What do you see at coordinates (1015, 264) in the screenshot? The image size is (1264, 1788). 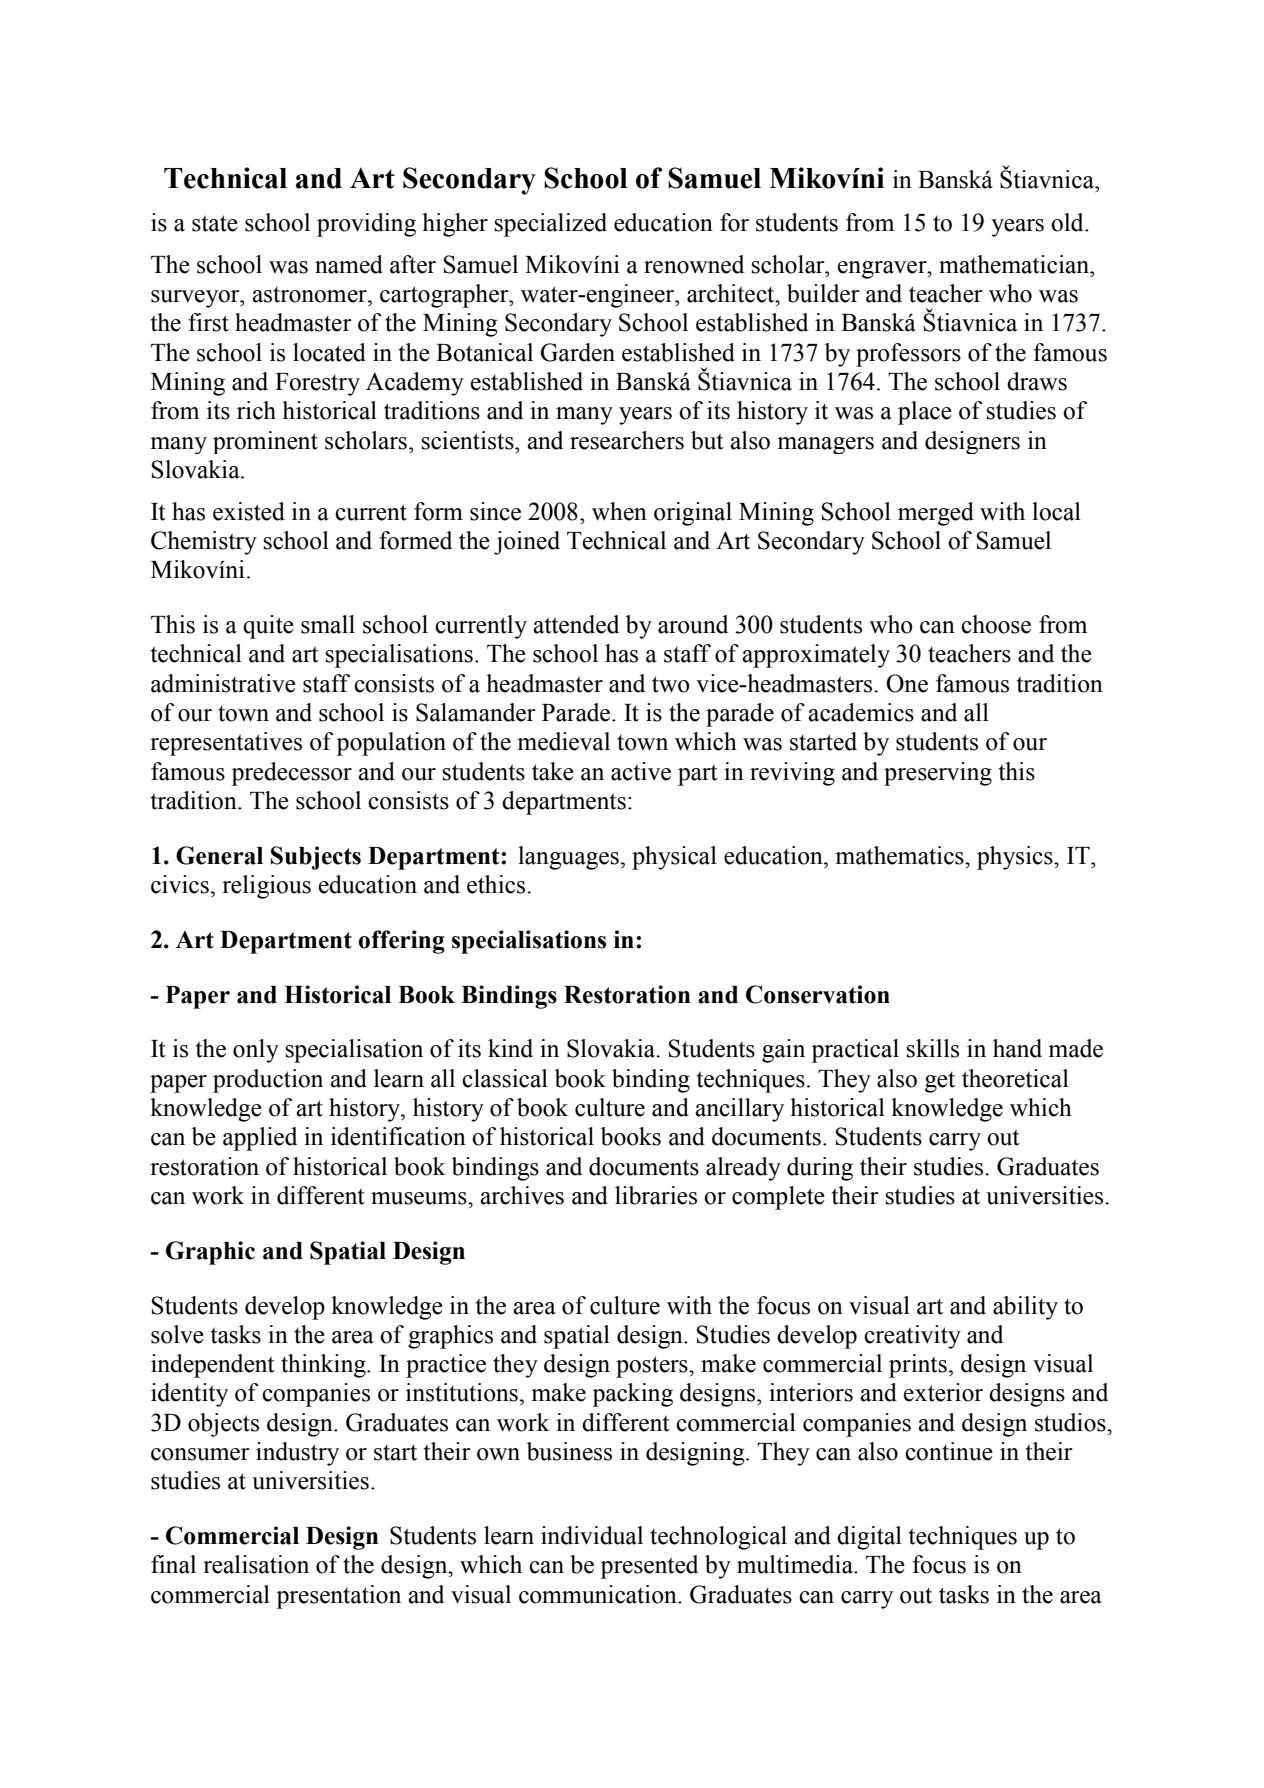 I see `mathematician` at bounding box center [1015, 264].
